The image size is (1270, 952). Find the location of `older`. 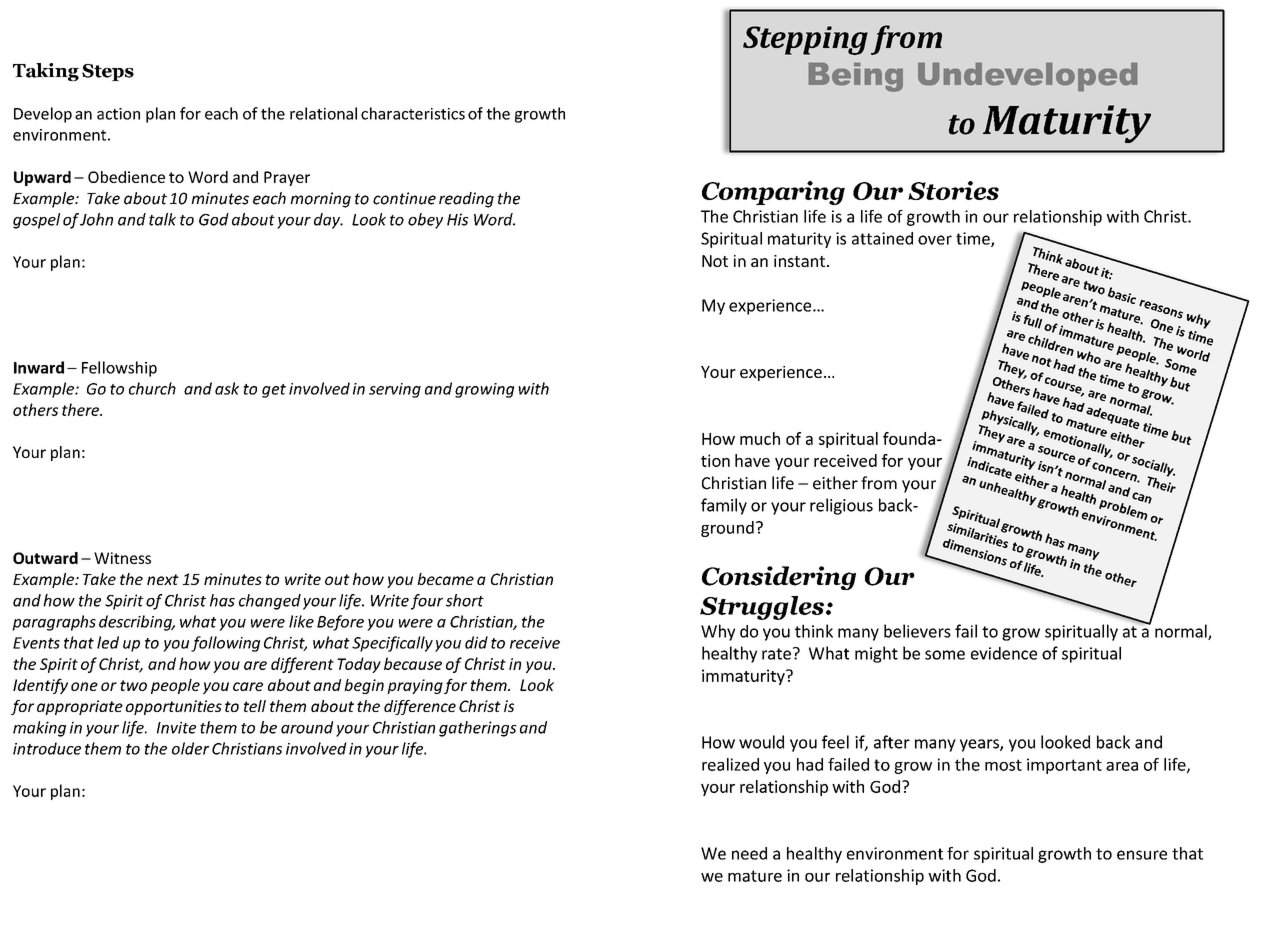

older is located at coordinates (190, 748).
